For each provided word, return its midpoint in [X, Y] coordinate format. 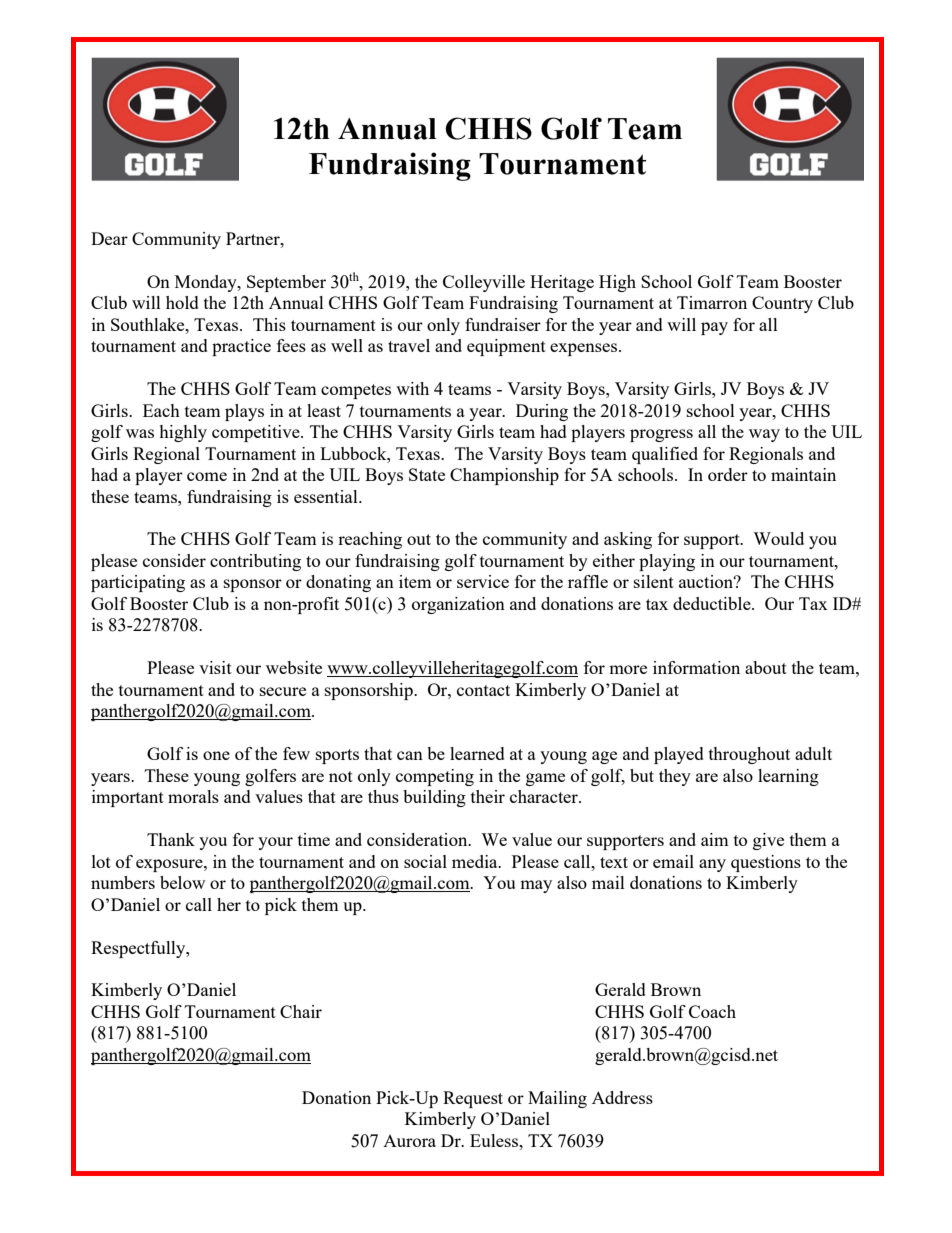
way [764, 435]
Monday [207, 283]
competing [435, 777]
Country [782, 304]
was [140, 433]
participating [138, 583]
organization [458, 605]
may [536, 886]
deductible [713, 603]
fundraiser [503, 324]
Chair [301, 1011]
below [182, 882]
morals [193, 796]
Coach [712, 1011]
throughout [749, 755]
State [427, 474]
